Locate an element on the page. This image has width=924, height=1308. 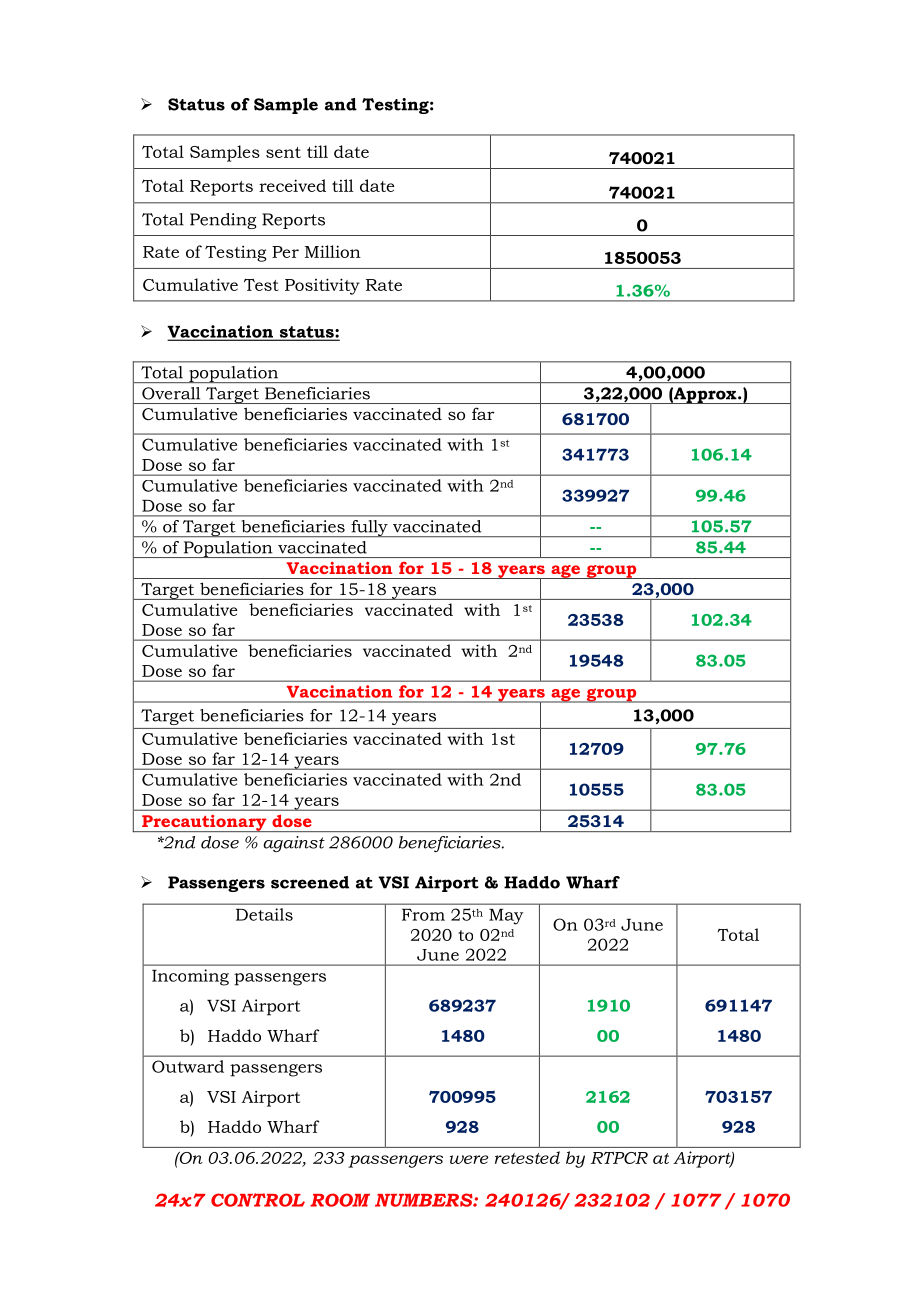
Precautionary is located at coordinates (204, 823).
